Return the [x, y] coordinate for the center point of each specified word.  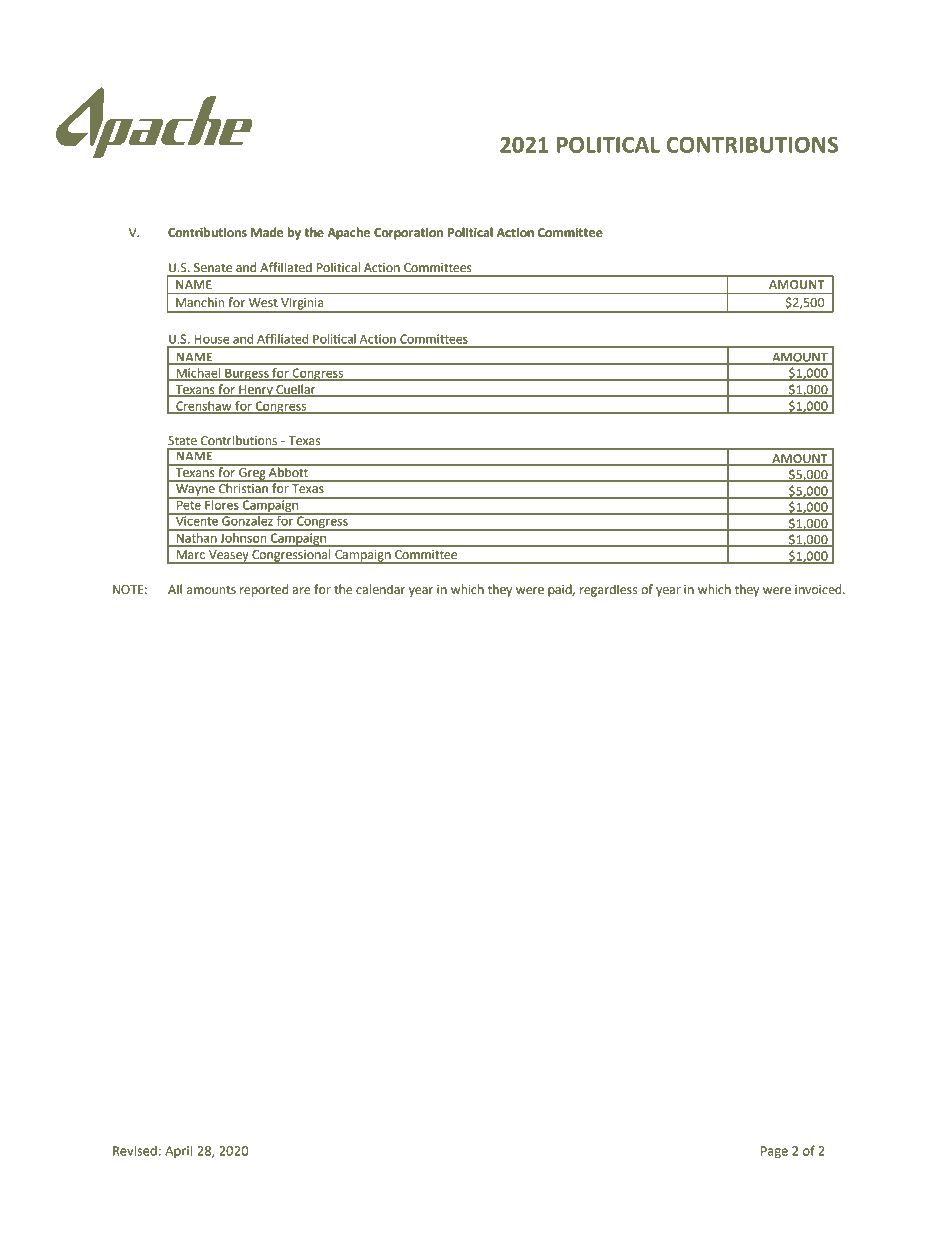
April [178, 1151]
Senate [213, 268]
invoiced [819, 589]
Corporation [408, 234]
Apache [348, 233]
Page [774, 1152]
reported [264, 590]
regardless [608, 590]
